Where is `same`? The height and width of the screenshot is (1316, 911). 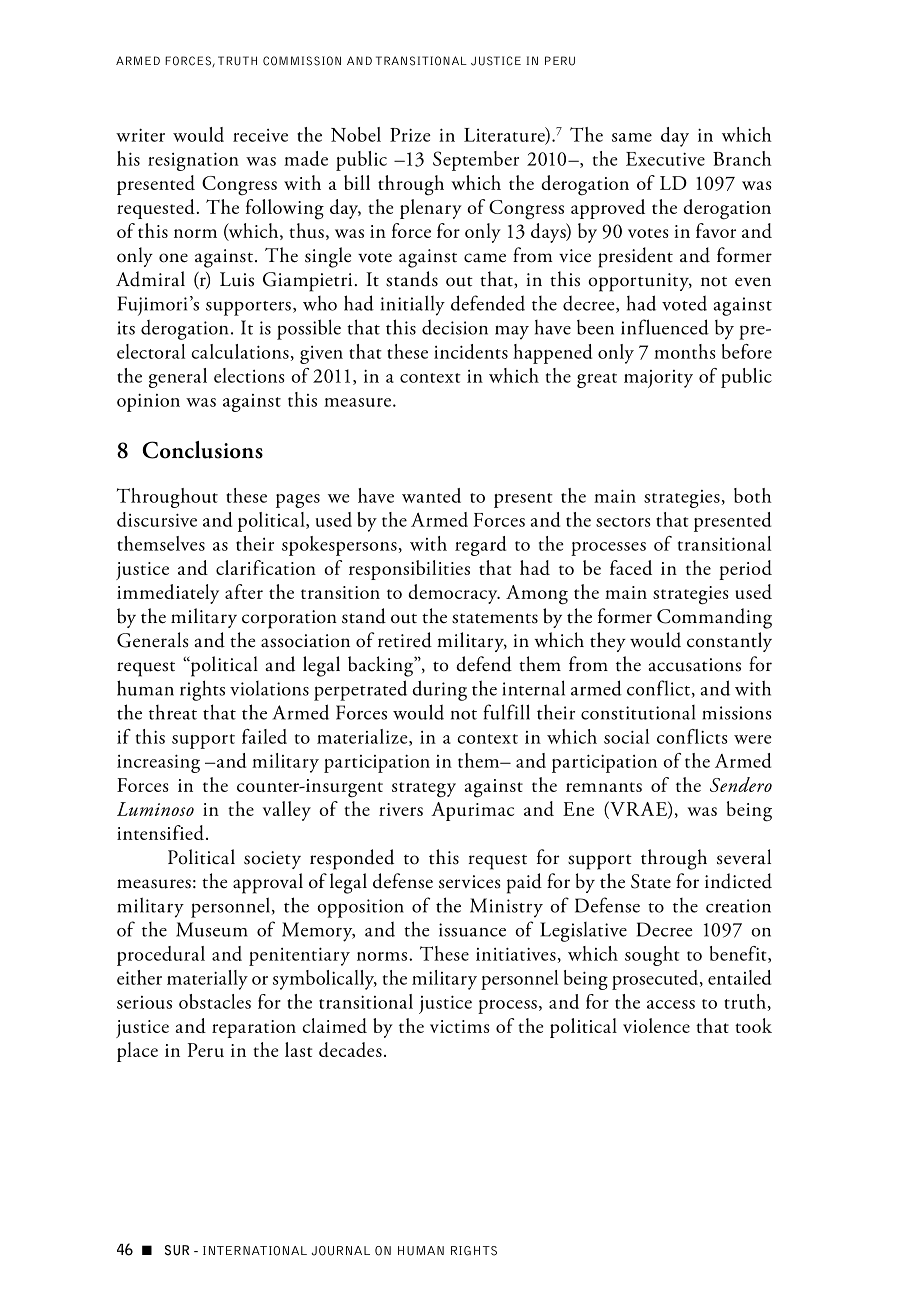 same is located at coordinates (632, 137).
